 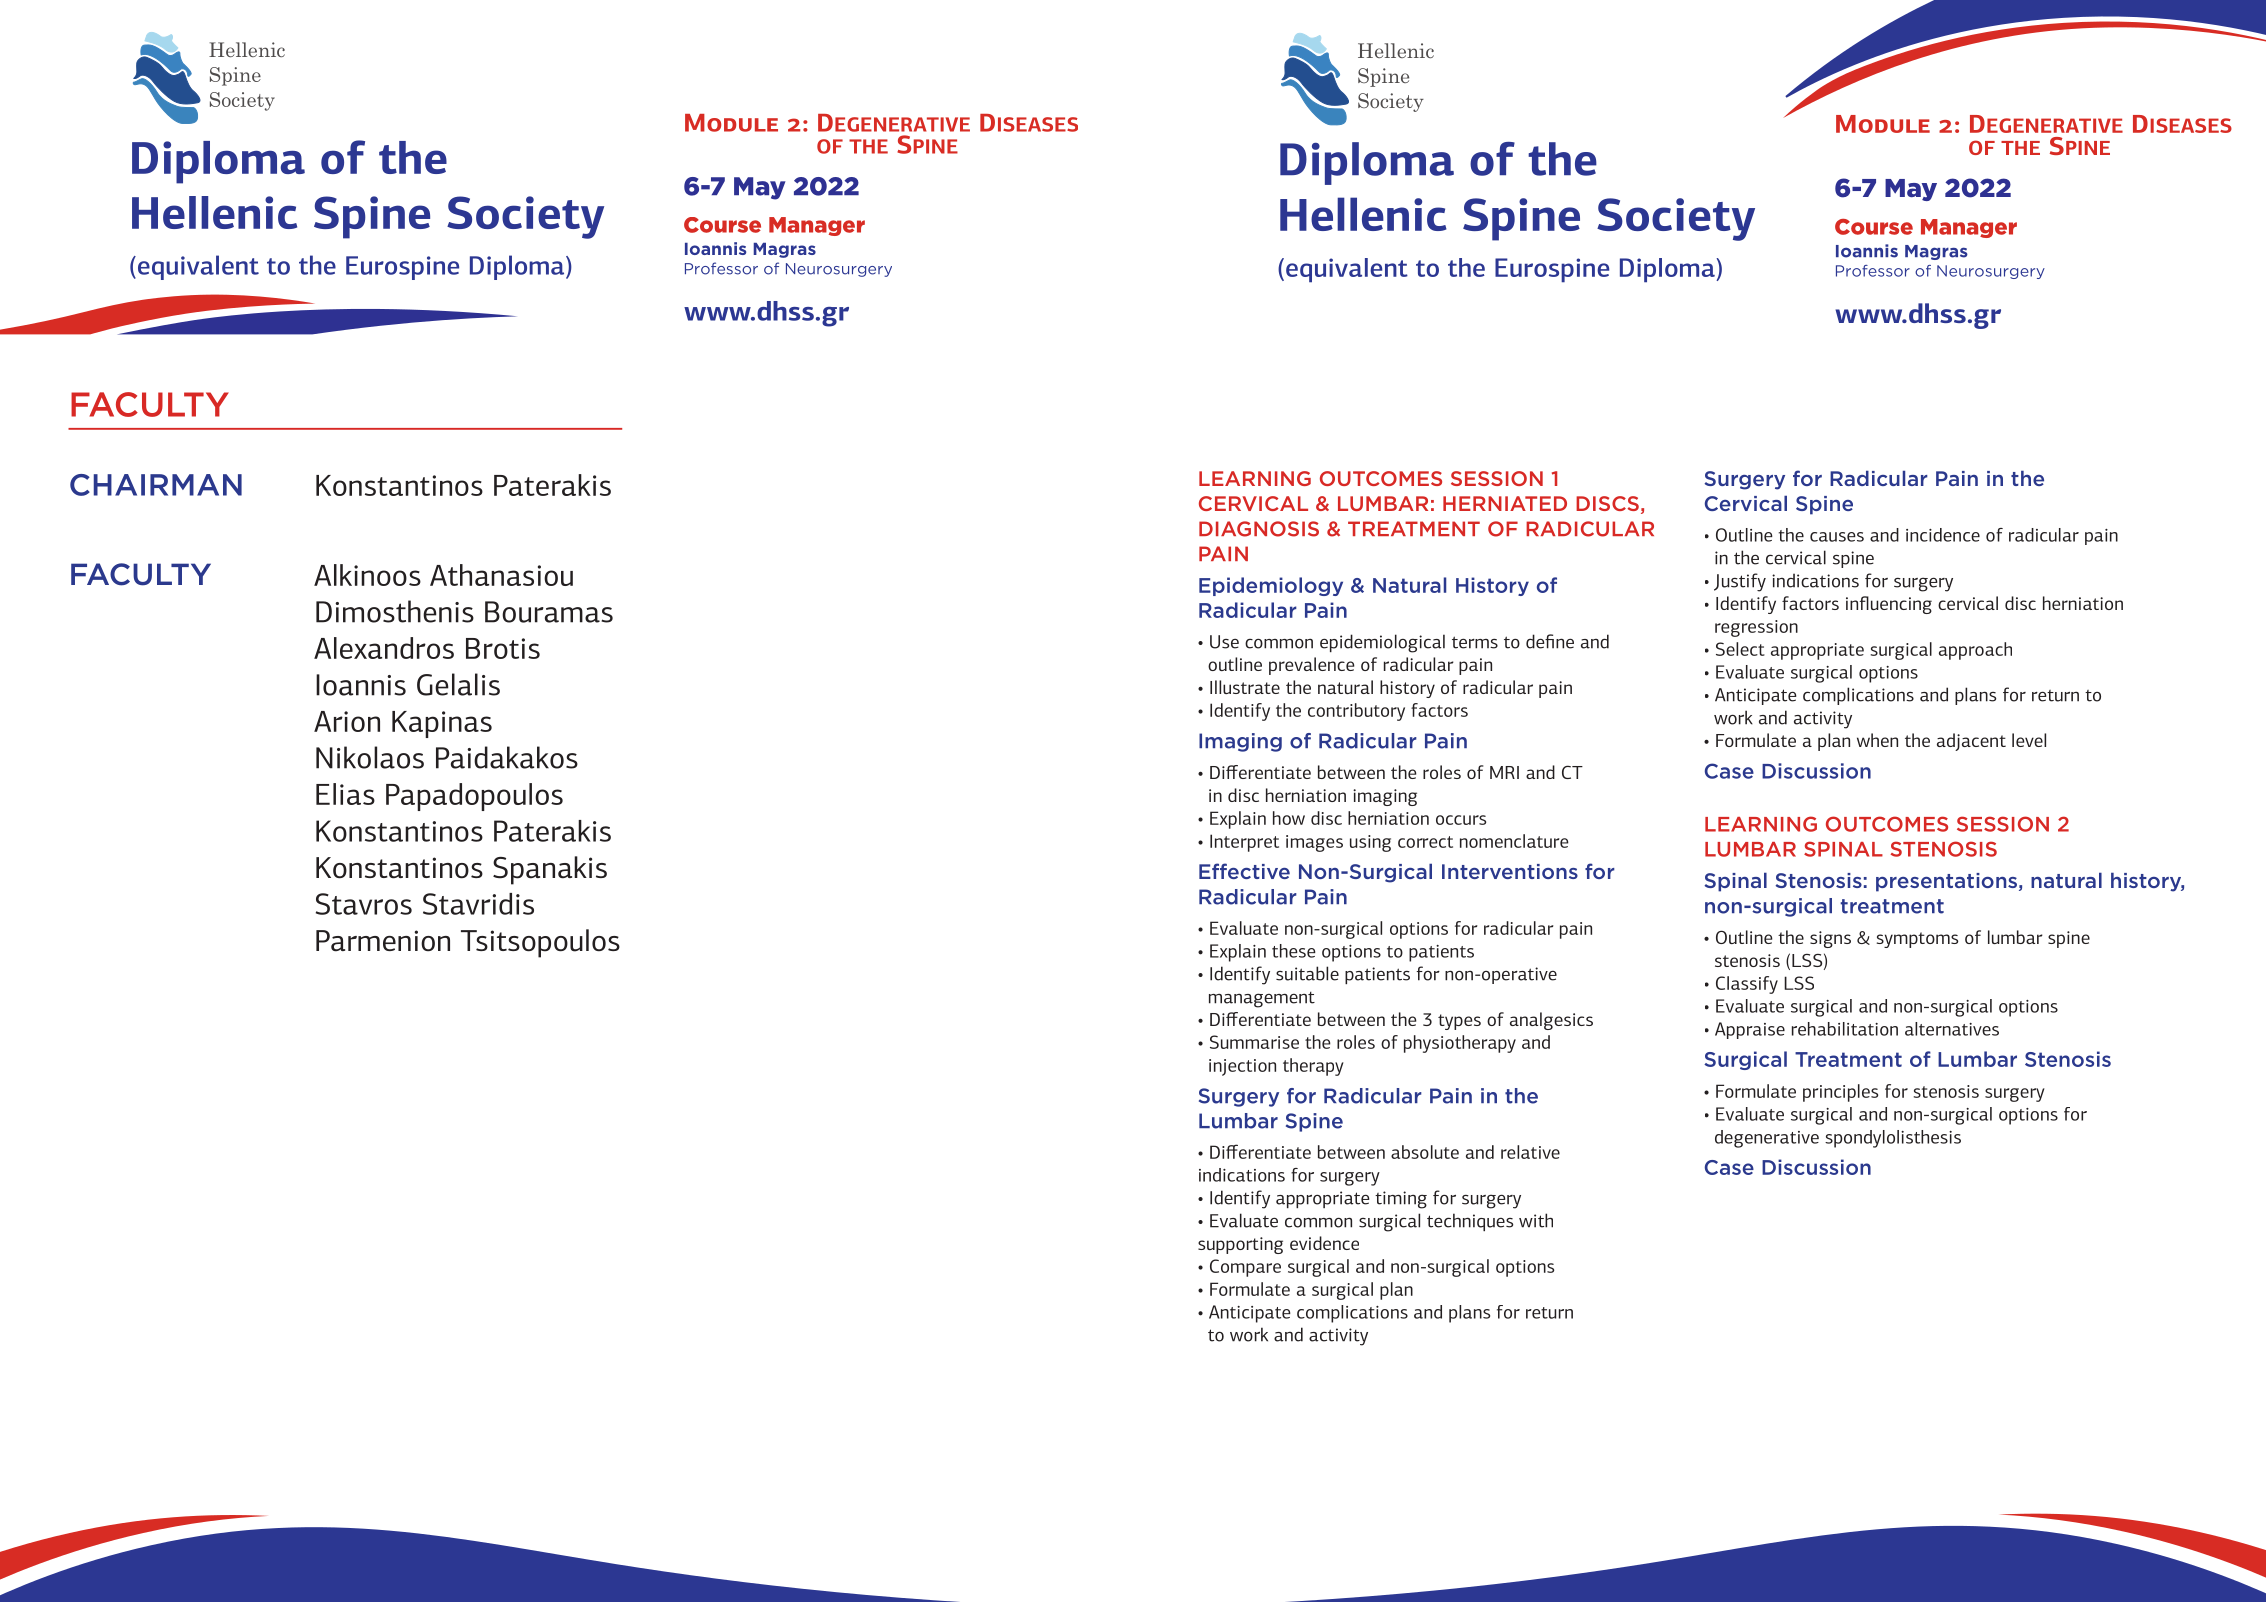 What do you see at coordinates (1747, 985) in the page?
I see `Classify` at bounding box center [1747, 985].
